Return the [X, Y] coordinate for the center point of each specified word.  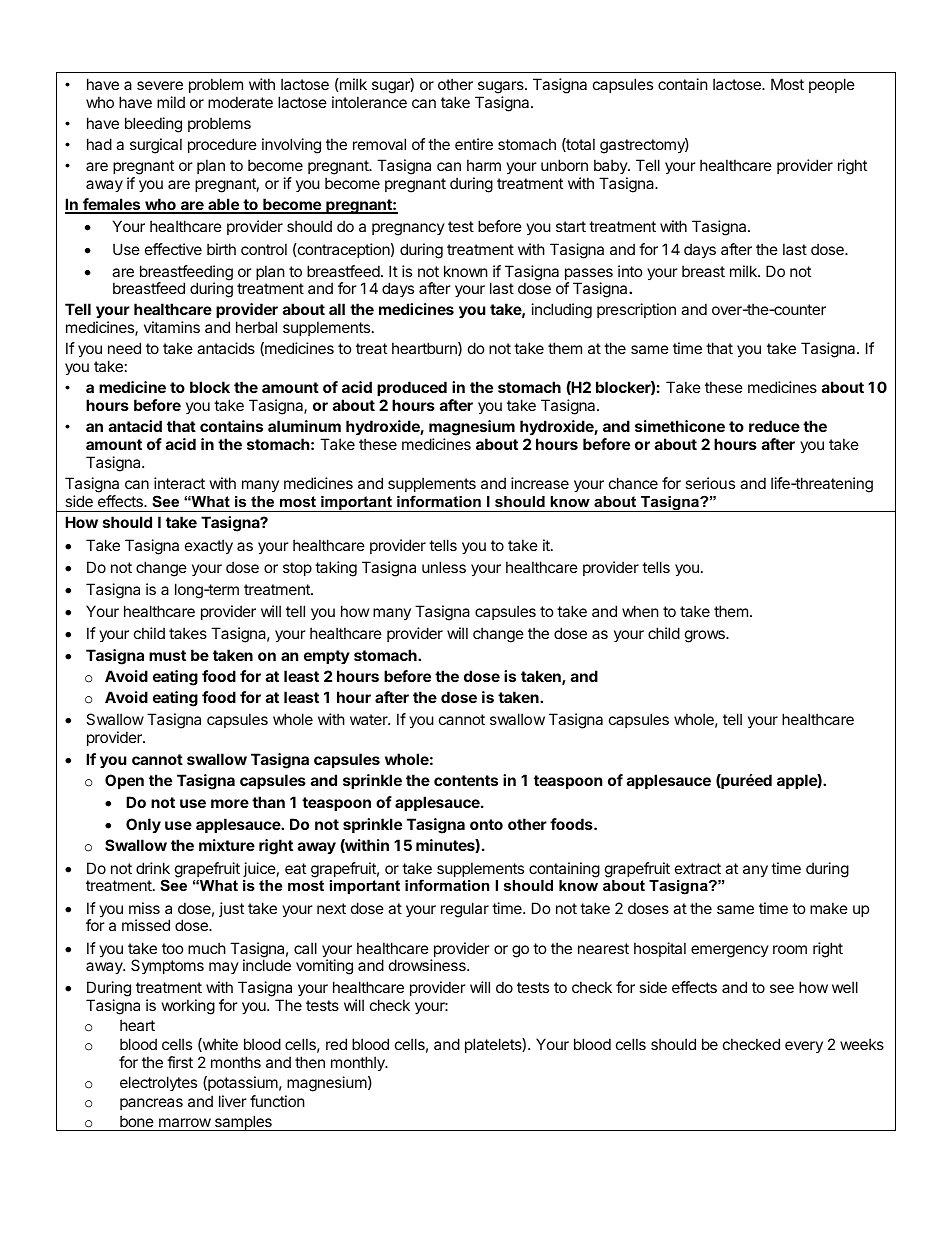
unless [444, 567]
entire [474, 144]
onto [486, 824]
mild [171, 102]
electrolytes [158, 1083]
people [832, 85]
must [167, 655]
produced [412, 388]
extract [698, 868]
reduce [774, 426]
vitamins [172, 327]
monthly [359, 1063]
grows [706, 636]
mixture [227, 845]
